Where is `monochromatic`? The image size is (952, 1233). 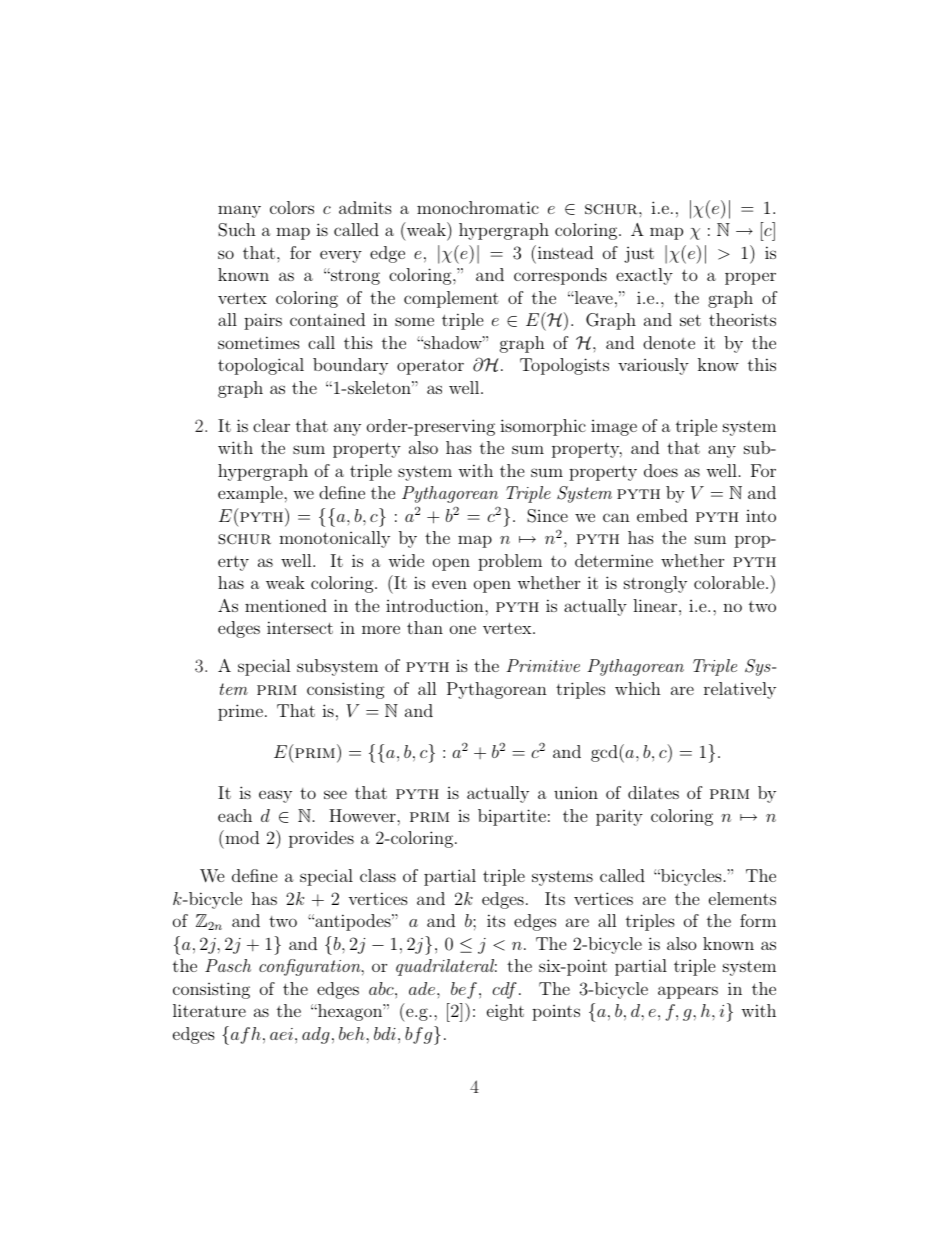
monochromatic is located at coordinates (478, 207).
